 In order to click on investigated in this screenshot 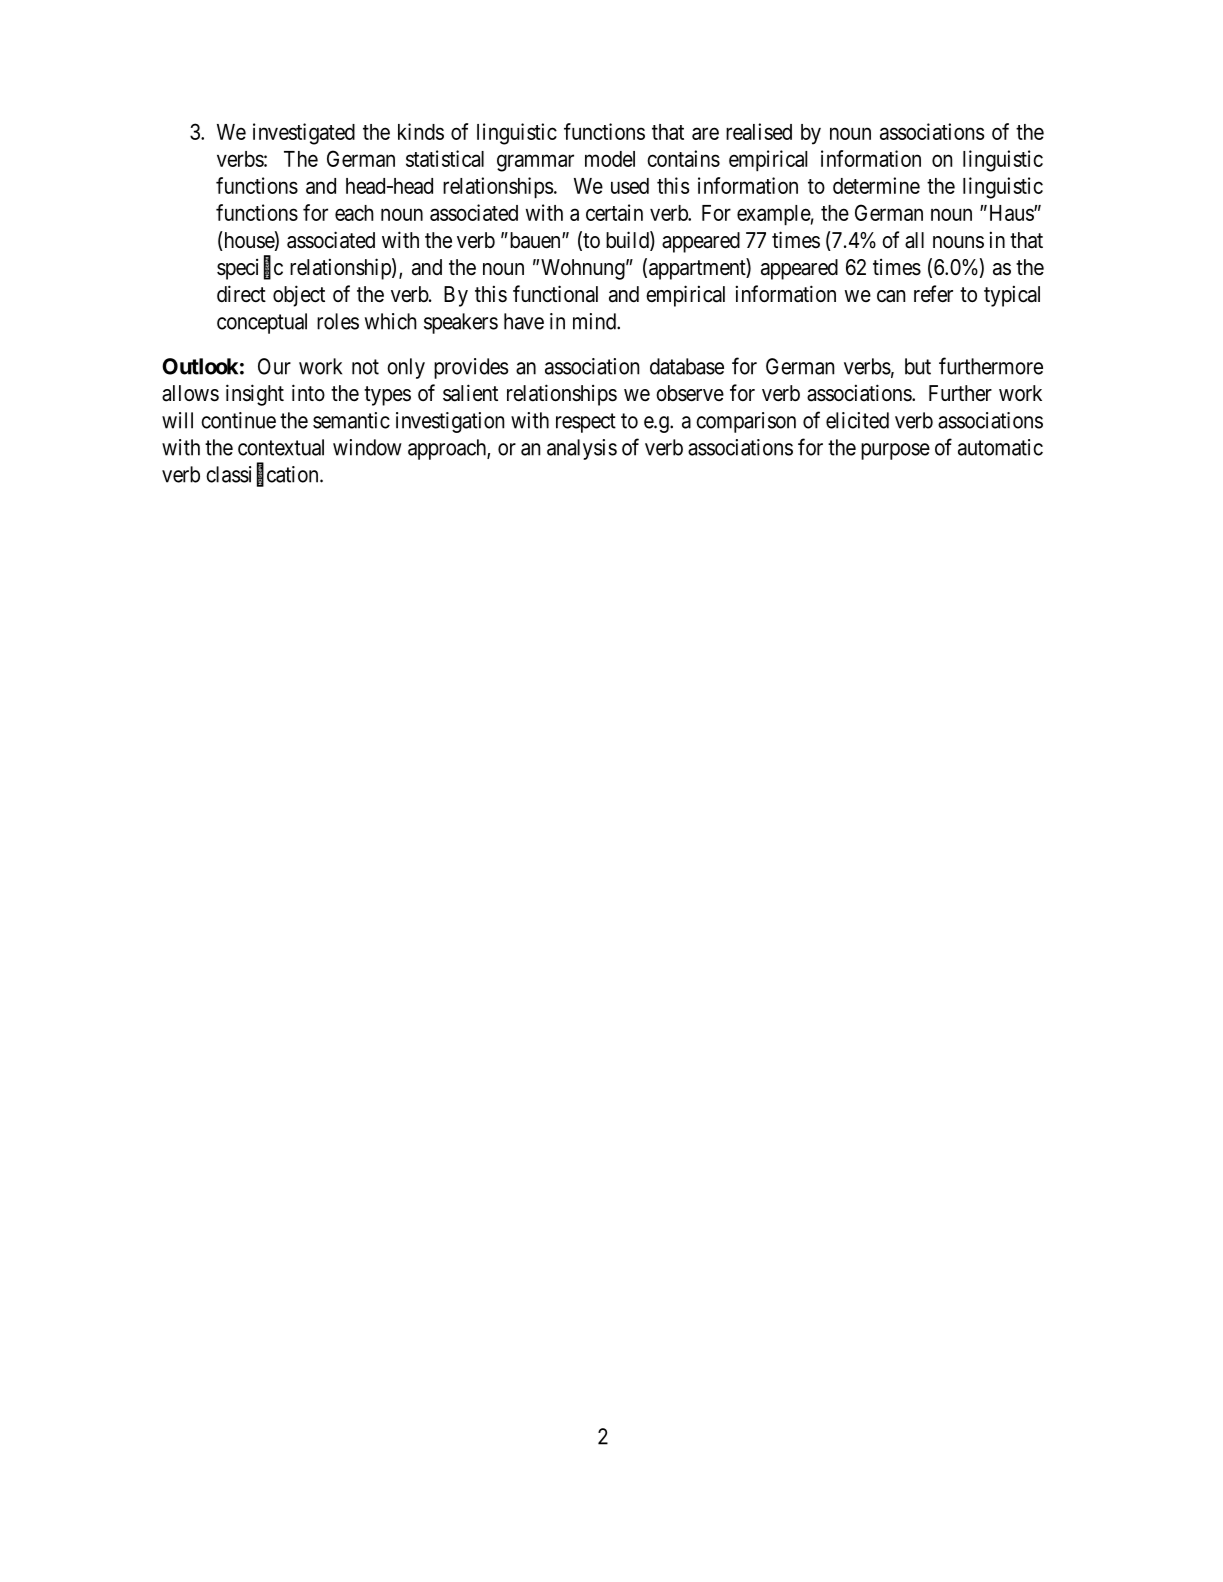, I will do `click(304, 134)`.
